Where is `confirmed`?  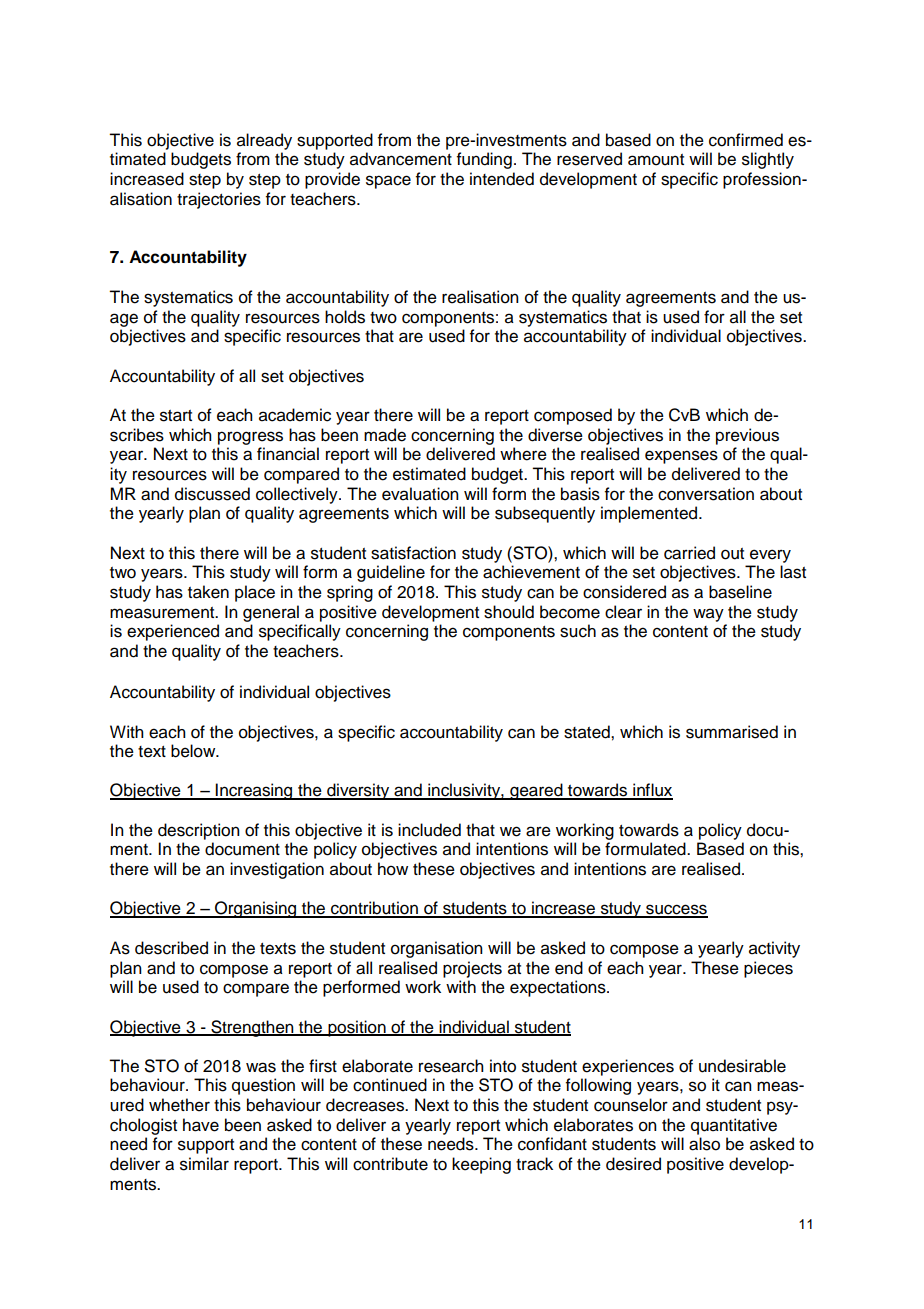
confirmed is located at coordinates (746, 140).
